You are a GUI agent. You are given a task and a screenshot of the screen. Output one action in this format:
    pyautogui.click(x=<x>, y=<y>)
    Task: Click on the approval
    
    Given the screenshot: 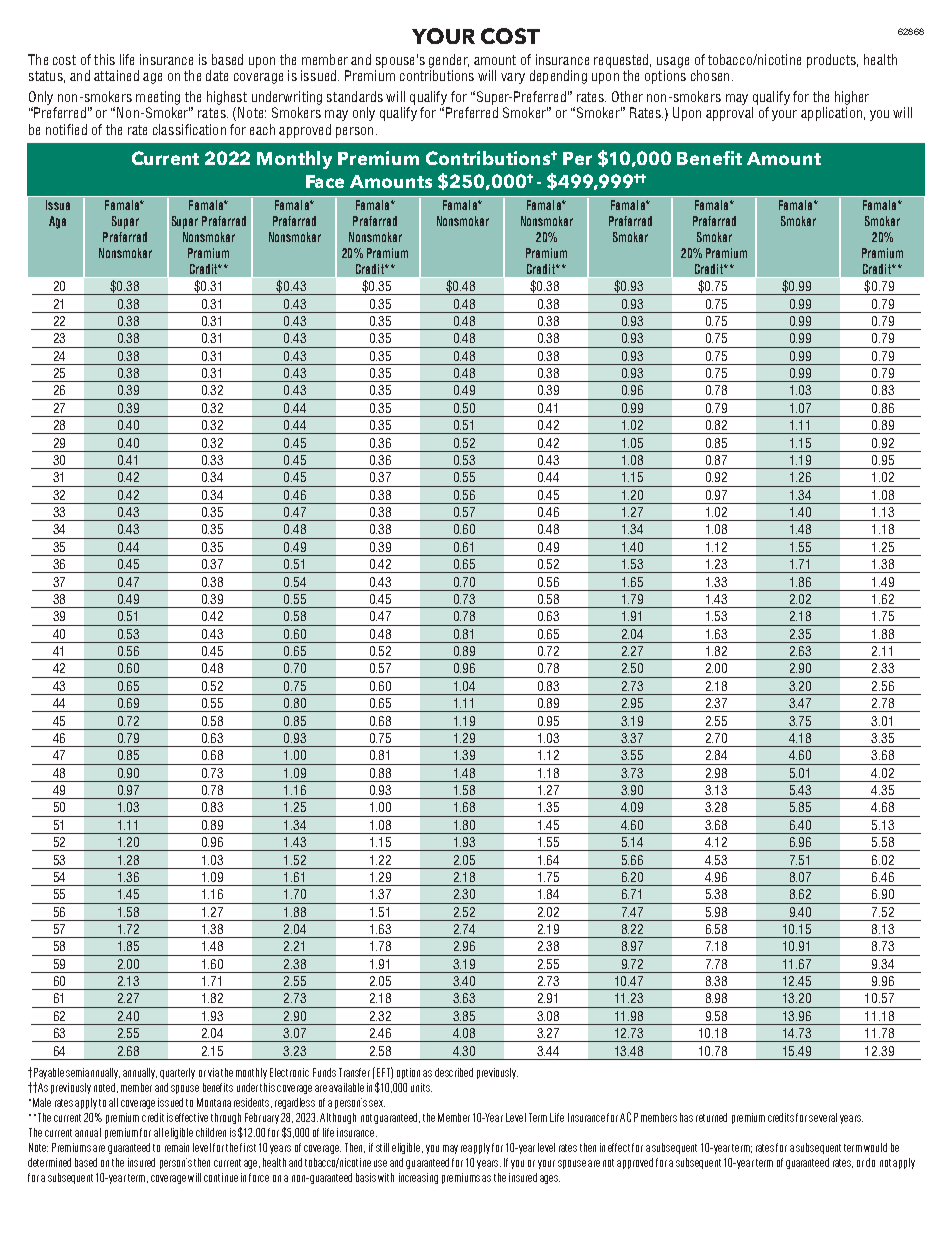 What is the action you would take?
    pyautogui.click(x=729, y=114)
